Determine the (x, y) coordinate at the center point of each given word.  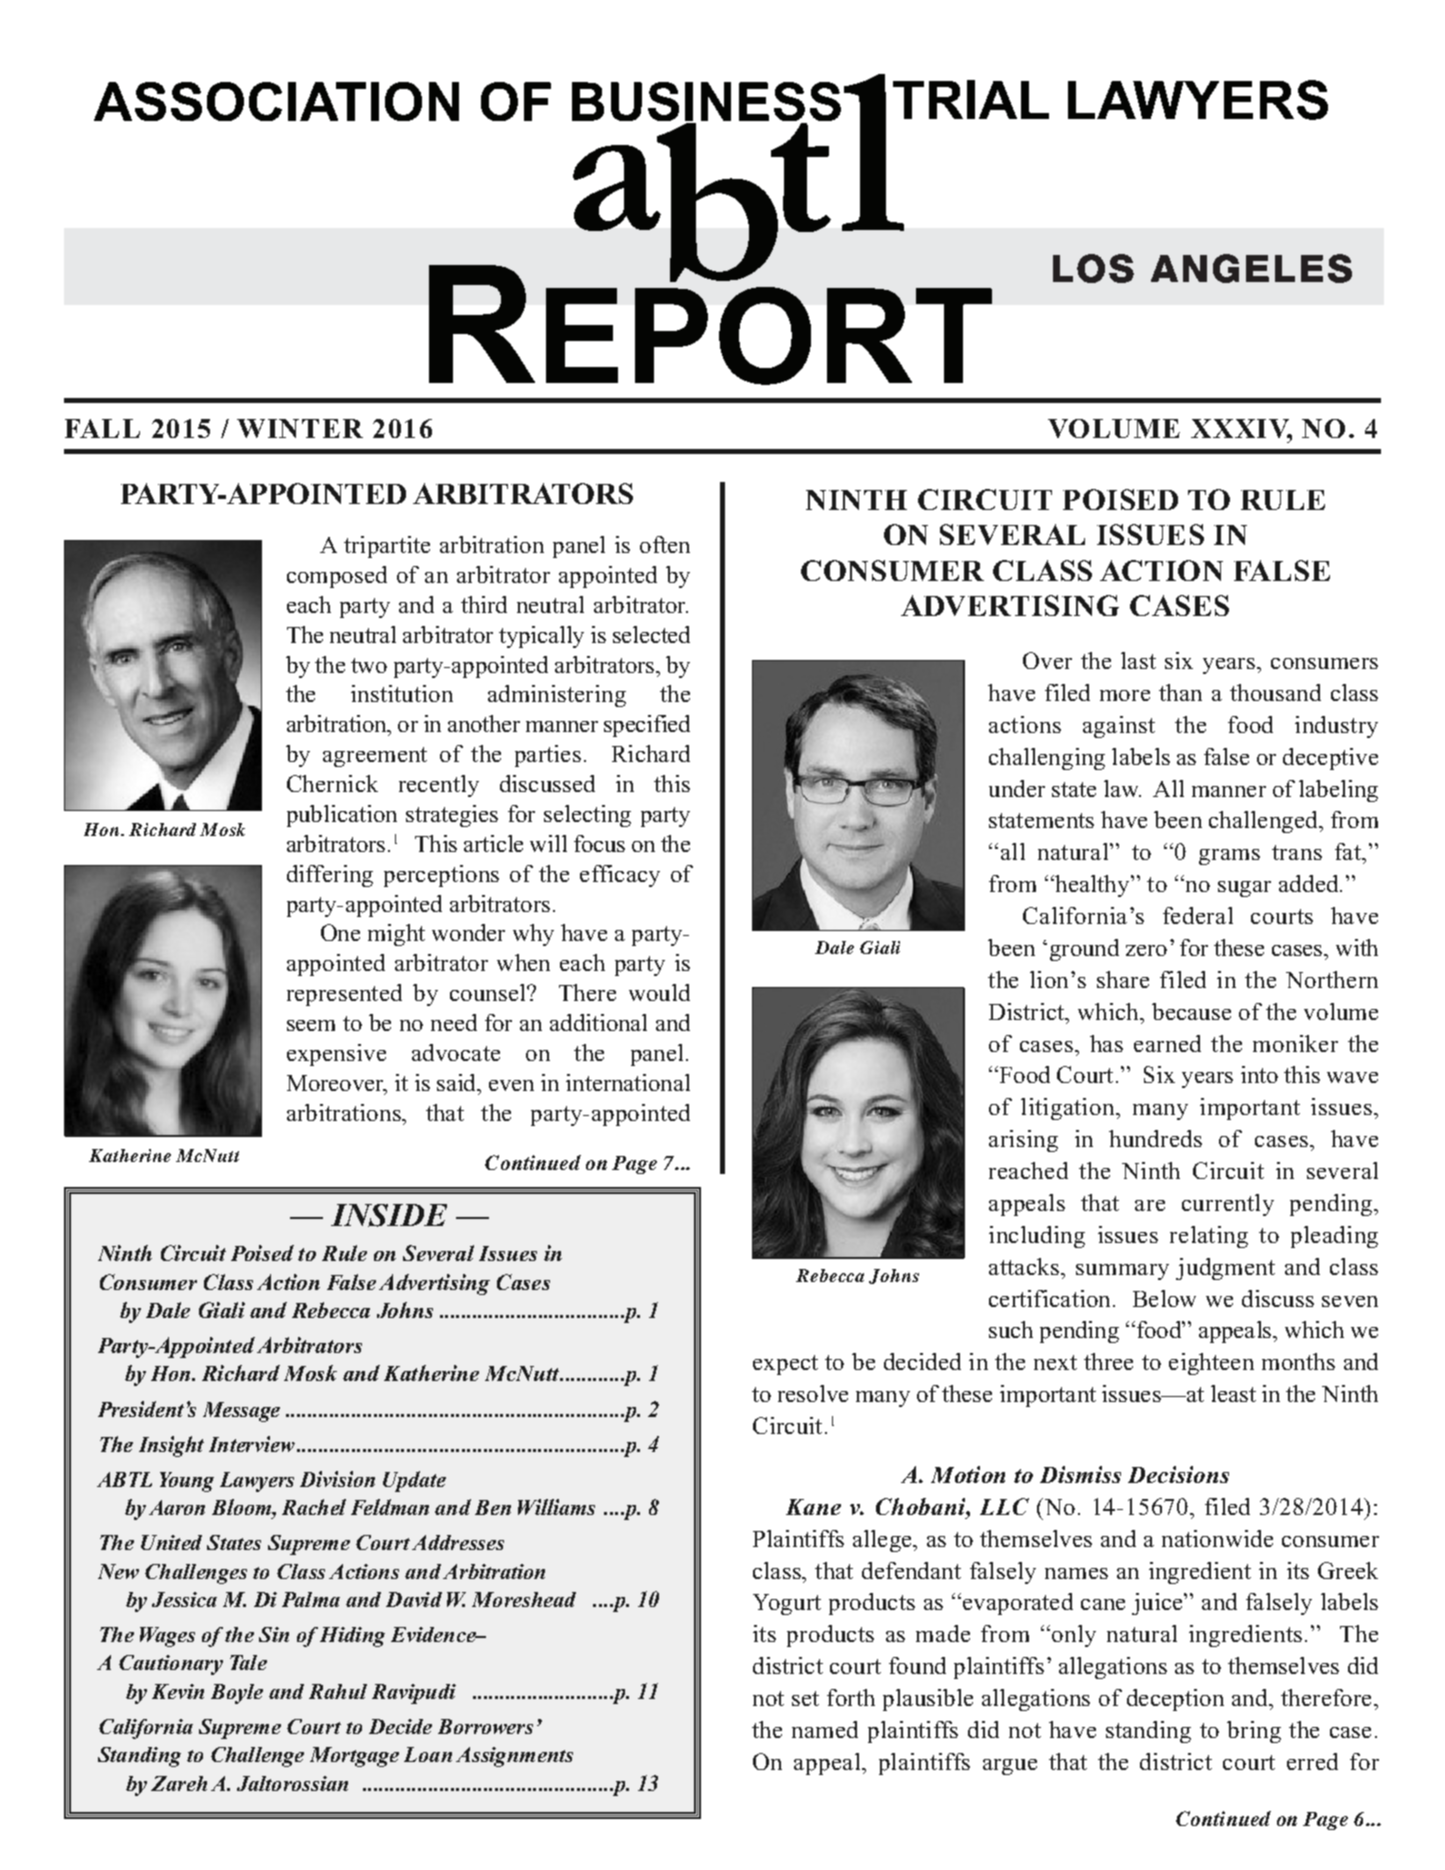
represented (344, 995)
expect (785, 1365)
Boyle (237, 1694)
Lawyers (257, 1482)
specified (647, 726)
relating (1209, 1237)
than (1180, 692)
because (1191, 1011)
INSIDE (389, 1215)
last (1138, 660)
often (665, 544)
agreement (375, 757)
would (659, 992)
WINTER (300, 428)
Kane (813, 1507)
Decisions (1178, 1474)
